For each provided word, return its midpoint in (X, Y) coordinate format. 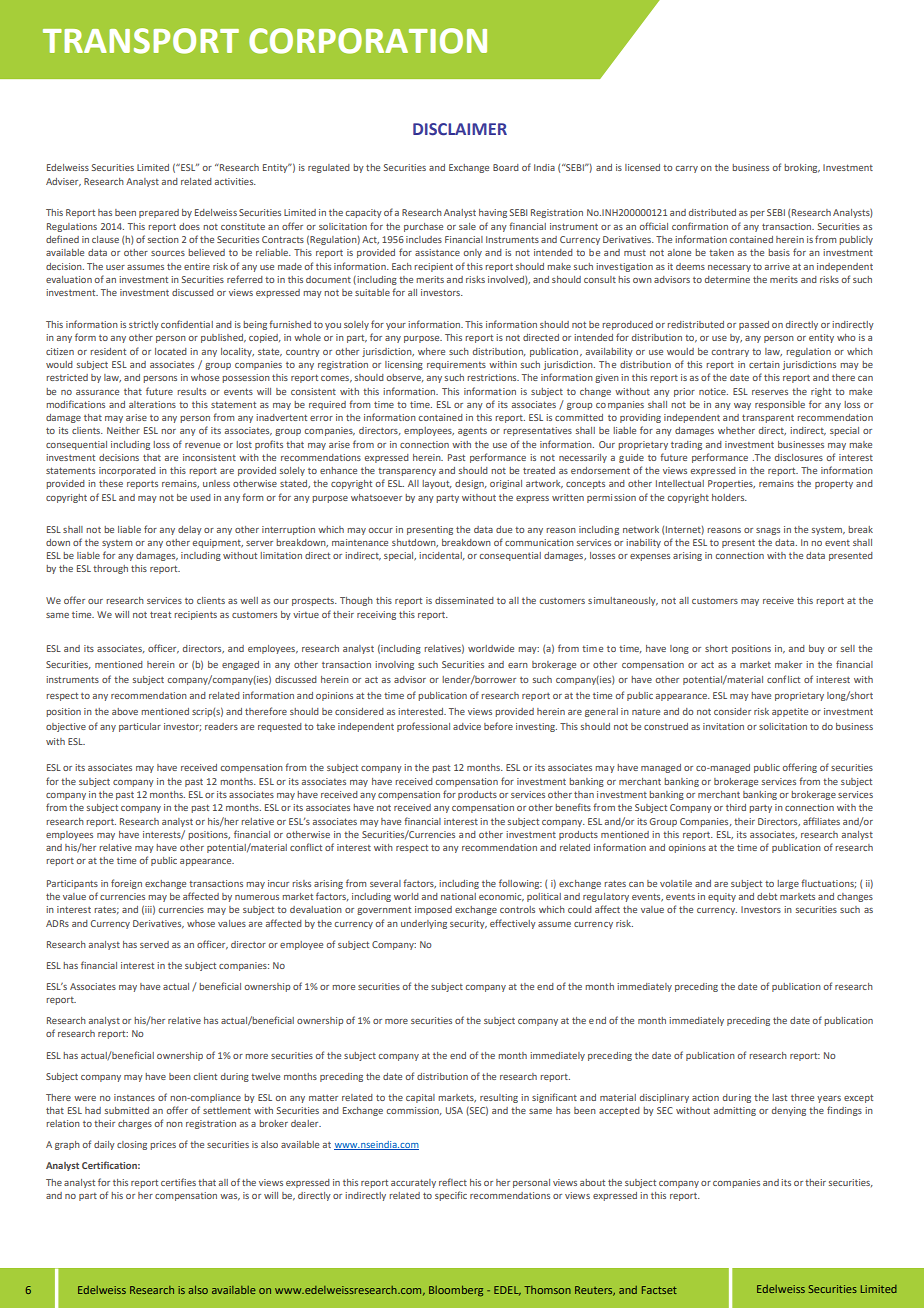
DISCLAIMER (460, 129)
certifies (178, 1182)
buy (817, 649)
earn (518, 665)
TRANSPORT (141, 41)
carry (686, 169)
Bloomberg (456, 1291)
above (125, 711)
